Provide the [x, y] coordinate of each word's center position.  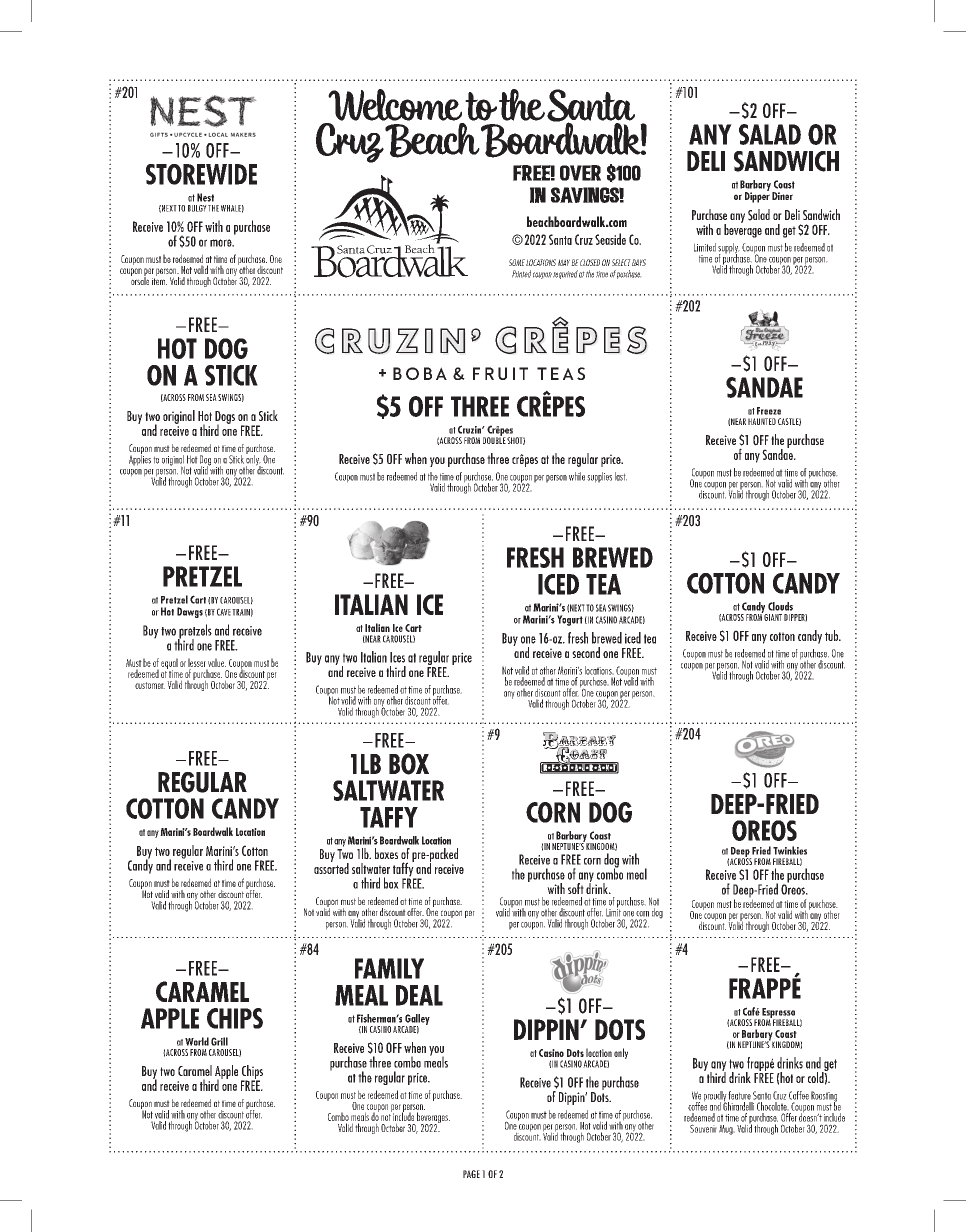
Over [580, 173]
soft [576, 888]
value [217, 662]
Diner [782, 196]
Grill [219, 1041]
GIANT [773, 617]
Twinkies [790, 850]
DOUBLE [494, 439]
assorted [331, 867]
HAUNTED [762, 421]
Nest [205, 197]
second [586, 652]
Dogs [225, 418]
